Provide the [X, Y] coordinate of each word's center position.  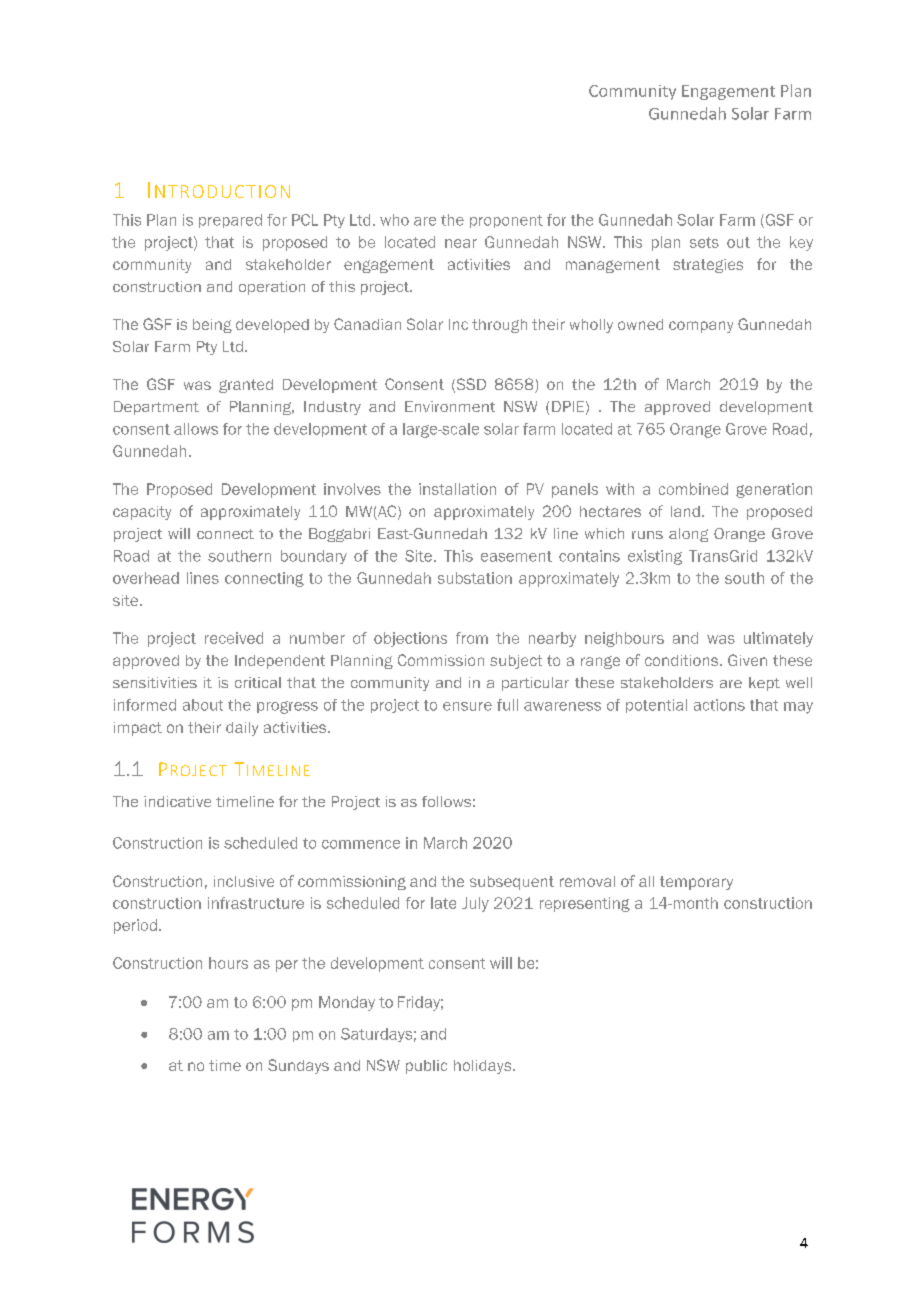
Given [747, 660]
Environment [450, 406]
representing [585, 904]
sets [704, 242]
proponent [506, 221]
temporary [696, 883]
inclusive [244, 881]
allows [196, 429]
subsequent [512, 883]
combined [693, 489]
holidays [484, 1067]
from [472, 638]
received [234, 638]
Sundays [298, 1066]
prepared [230, 221]
